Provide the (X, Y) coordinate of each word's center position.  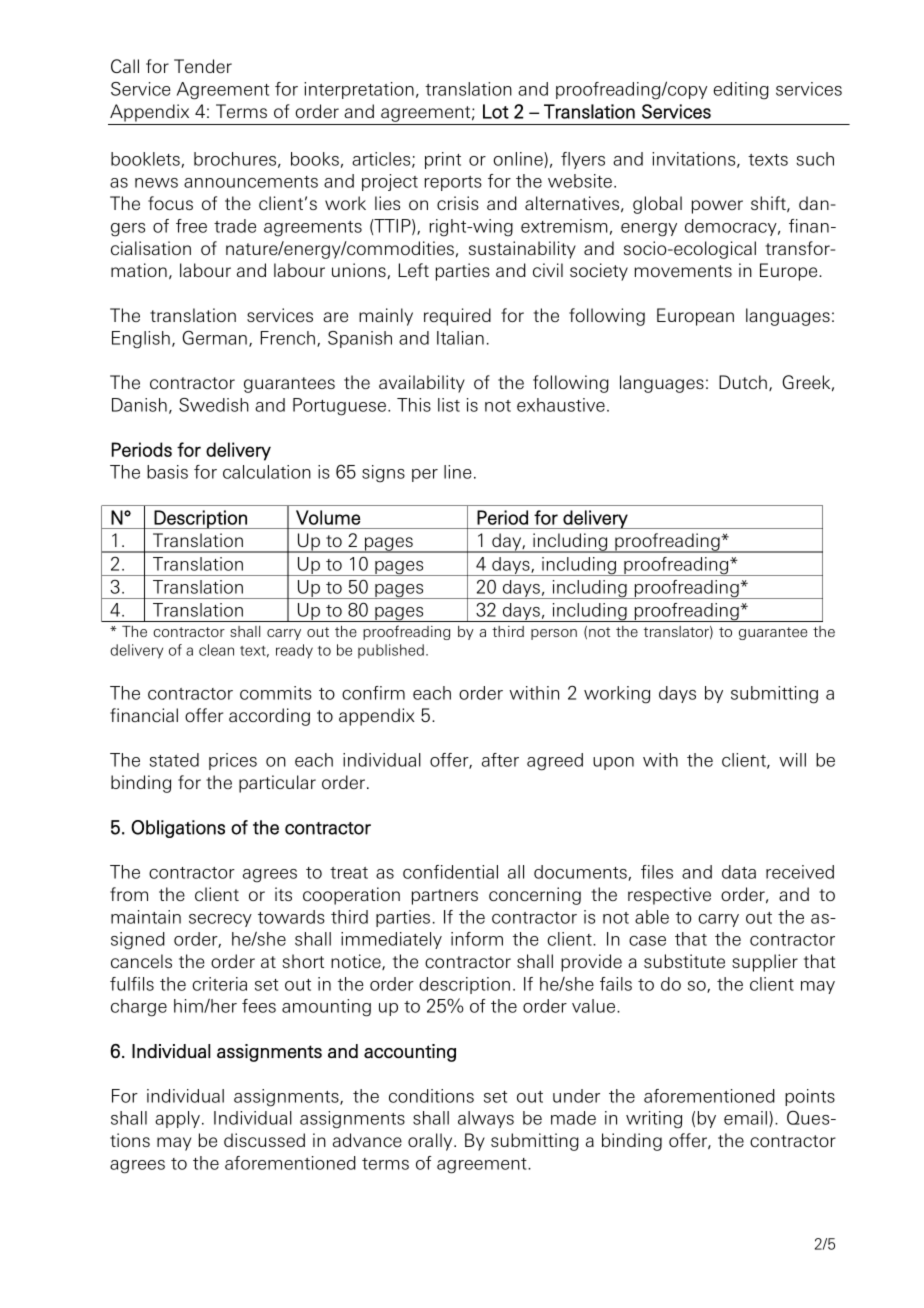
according (269, 717)
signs (383, 474)
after (500, 760)
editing (741, 91)
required (457, 317)
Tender (203, 66)
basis (167, 472)
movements (683, 271)
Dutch (743, 382)
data (739, 872)
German (214, 337)
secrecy (220, 920)
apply (177, 1119)
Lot (496, 111)
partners (445, 897)
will (792, 760)
